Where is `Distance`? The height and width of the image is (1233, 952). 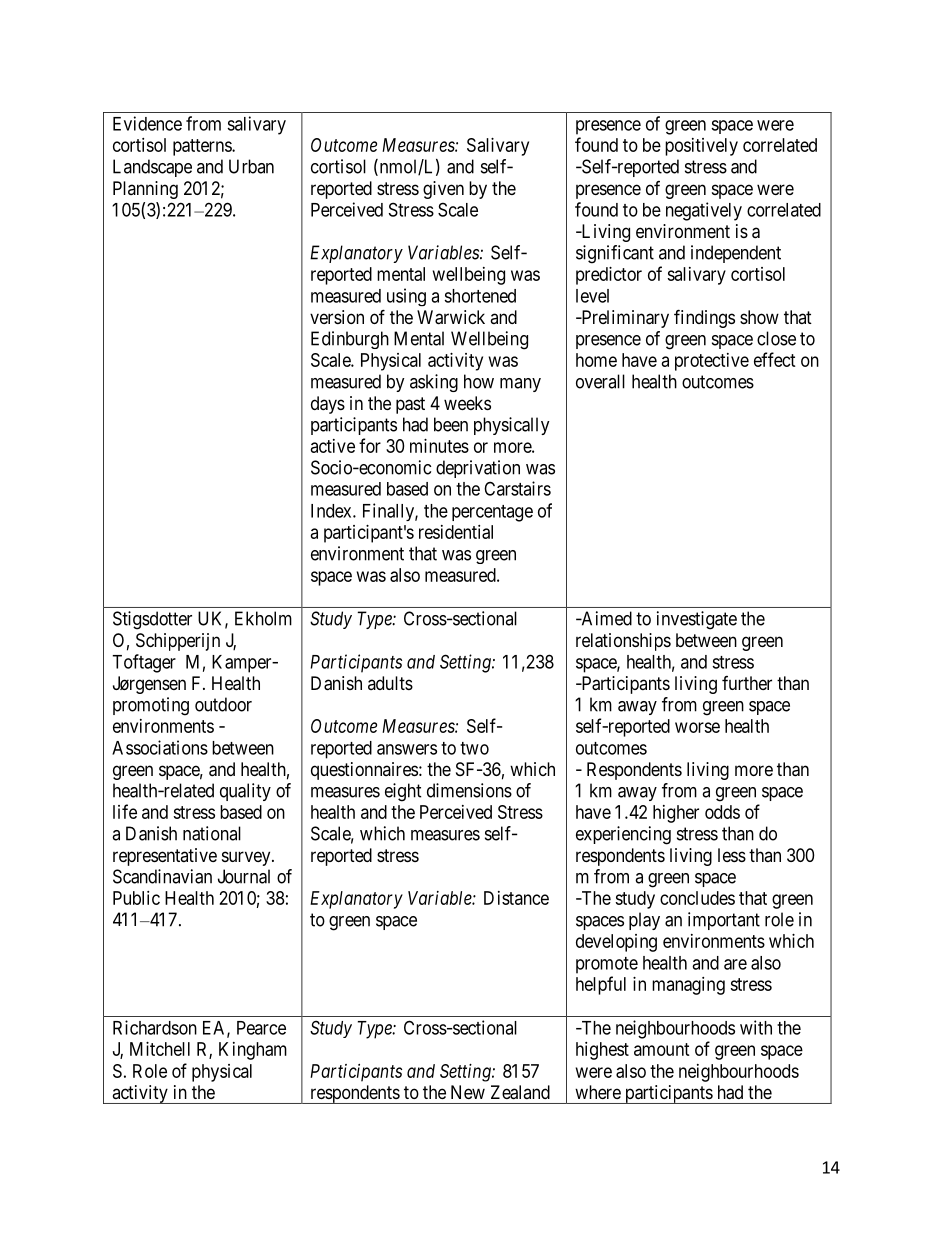
Distance is located at coordinates (516, 898).
